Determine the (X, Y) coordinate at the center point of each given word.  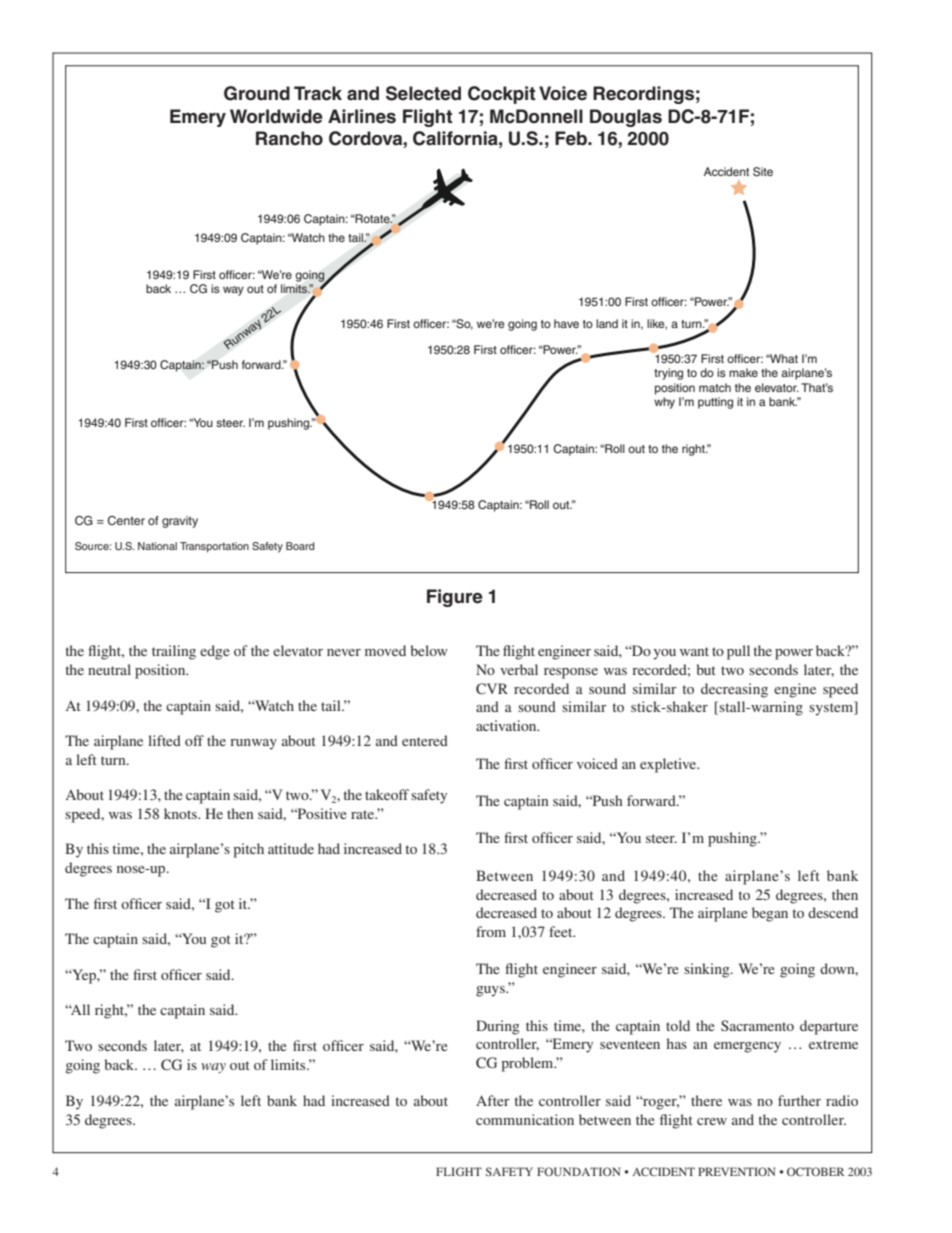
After (493, 1100)
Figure (455, 598)
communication (525, 1119)
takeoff (387, 794)
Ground (257, 93)
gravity (180, 522)
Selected (423, 93)
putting (715, 403)
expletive (669, 765)
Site (763, 172)
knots (181, 813)
